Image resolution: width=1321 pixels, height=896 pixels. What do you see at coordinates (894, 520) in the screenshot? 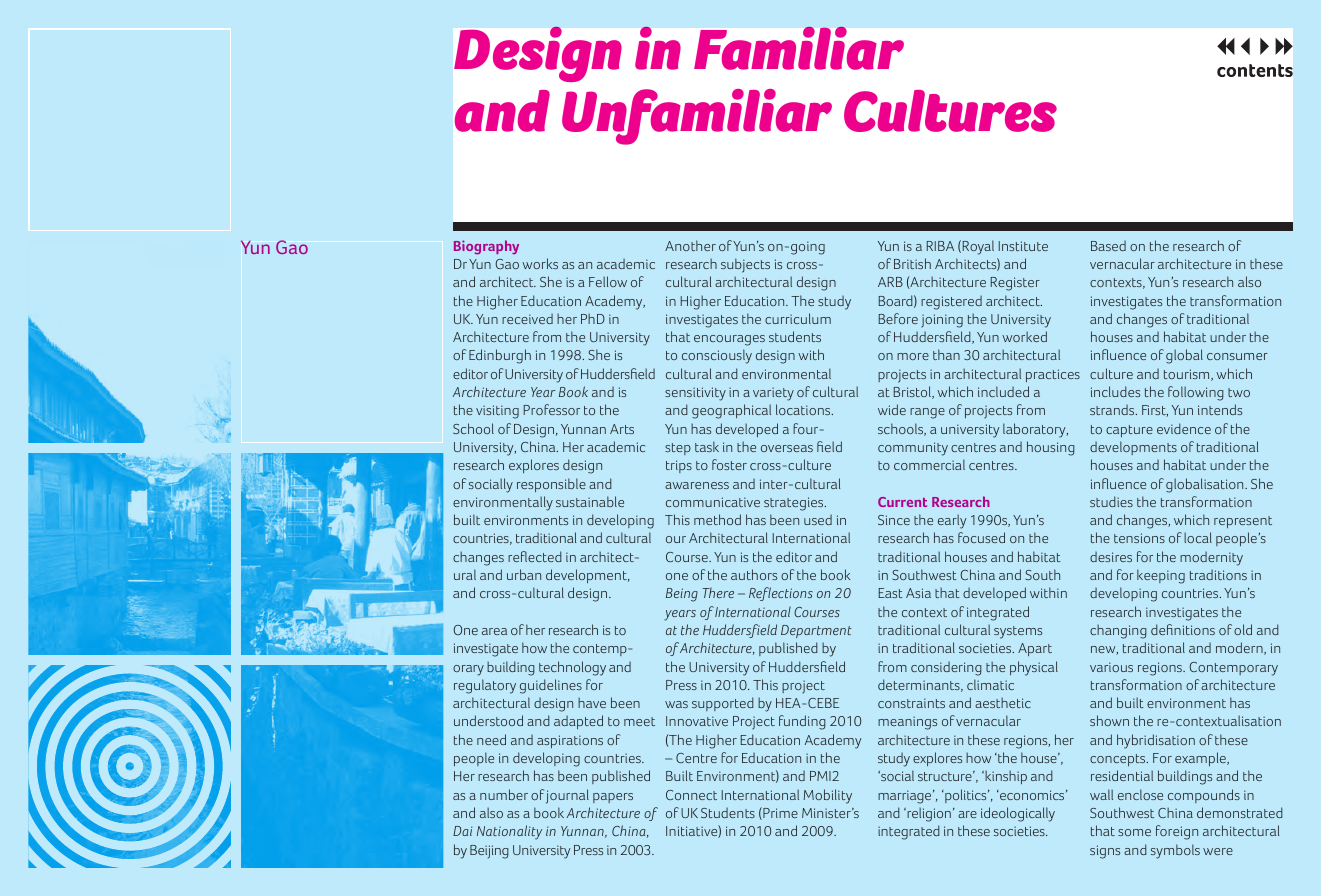
I see `Since` at bounding box center [894, 520].
